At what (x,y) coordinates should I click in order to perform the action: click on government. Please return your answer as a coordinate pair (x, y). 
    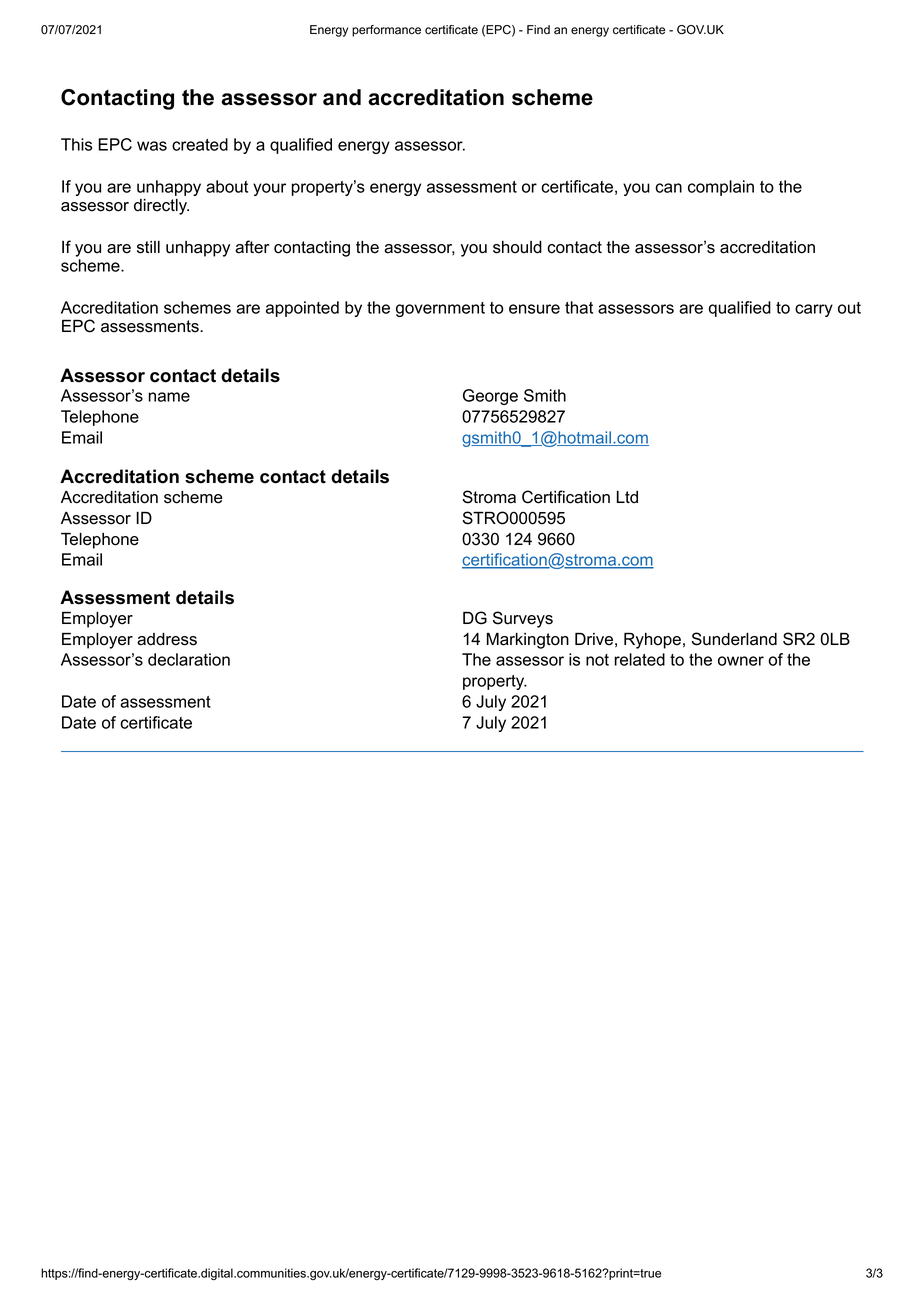
    Looking at the image, I should click on (440, 309).
